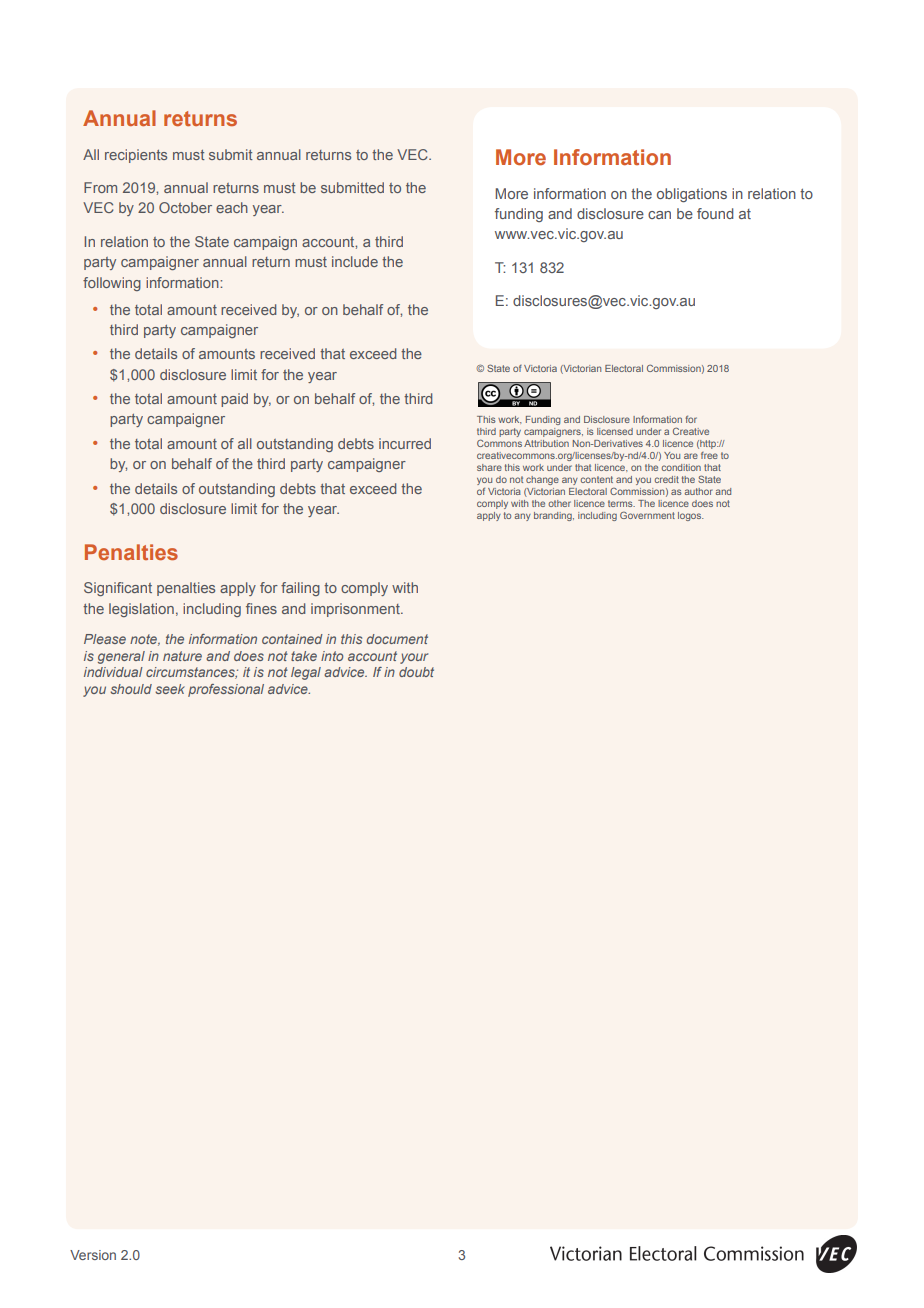  Describe the element at coordinates (647, 515) in the screenshot. I see `Government` at that location.
